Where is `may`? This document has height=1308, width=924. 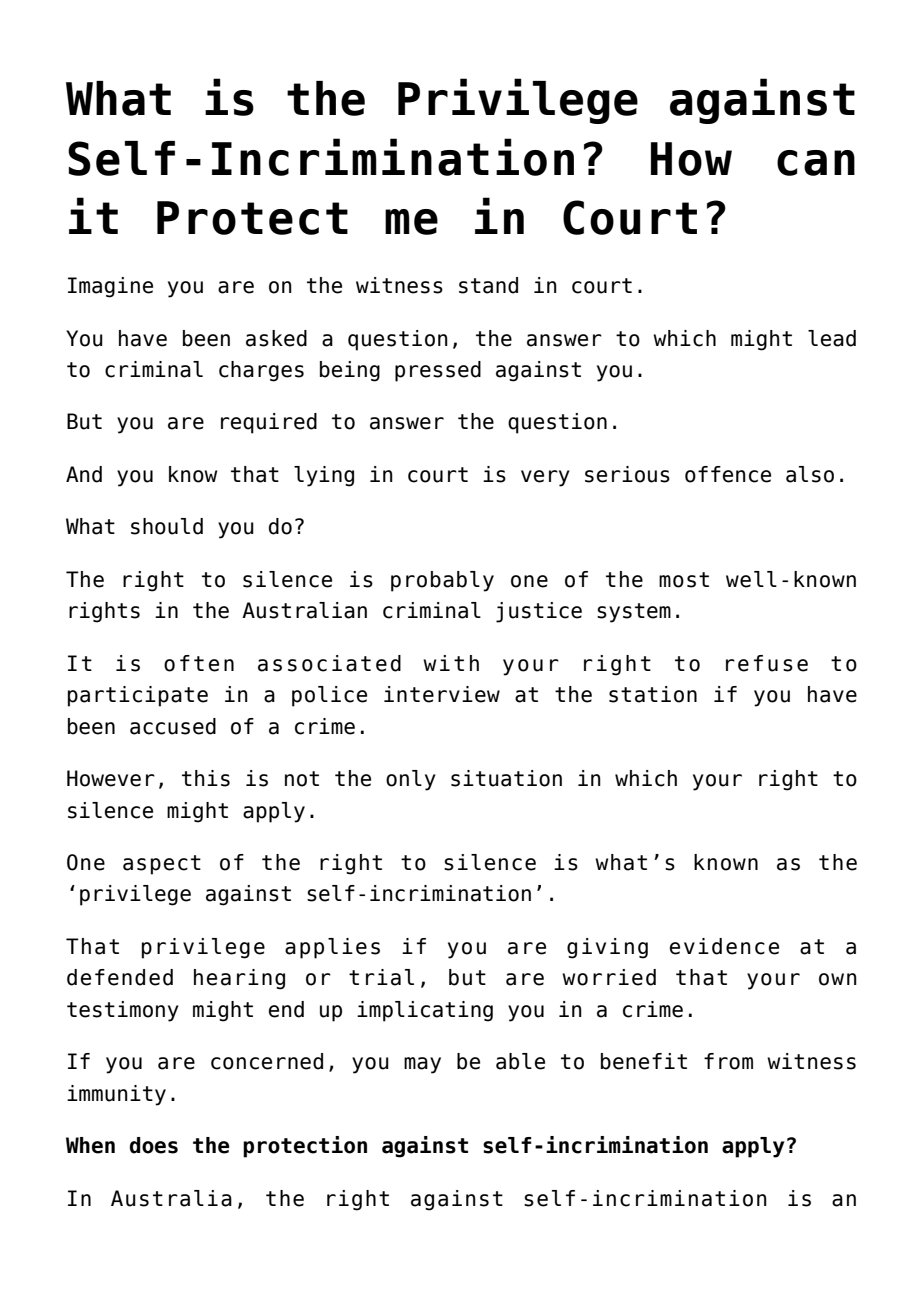
may is located at coordinates (422, 1065).
